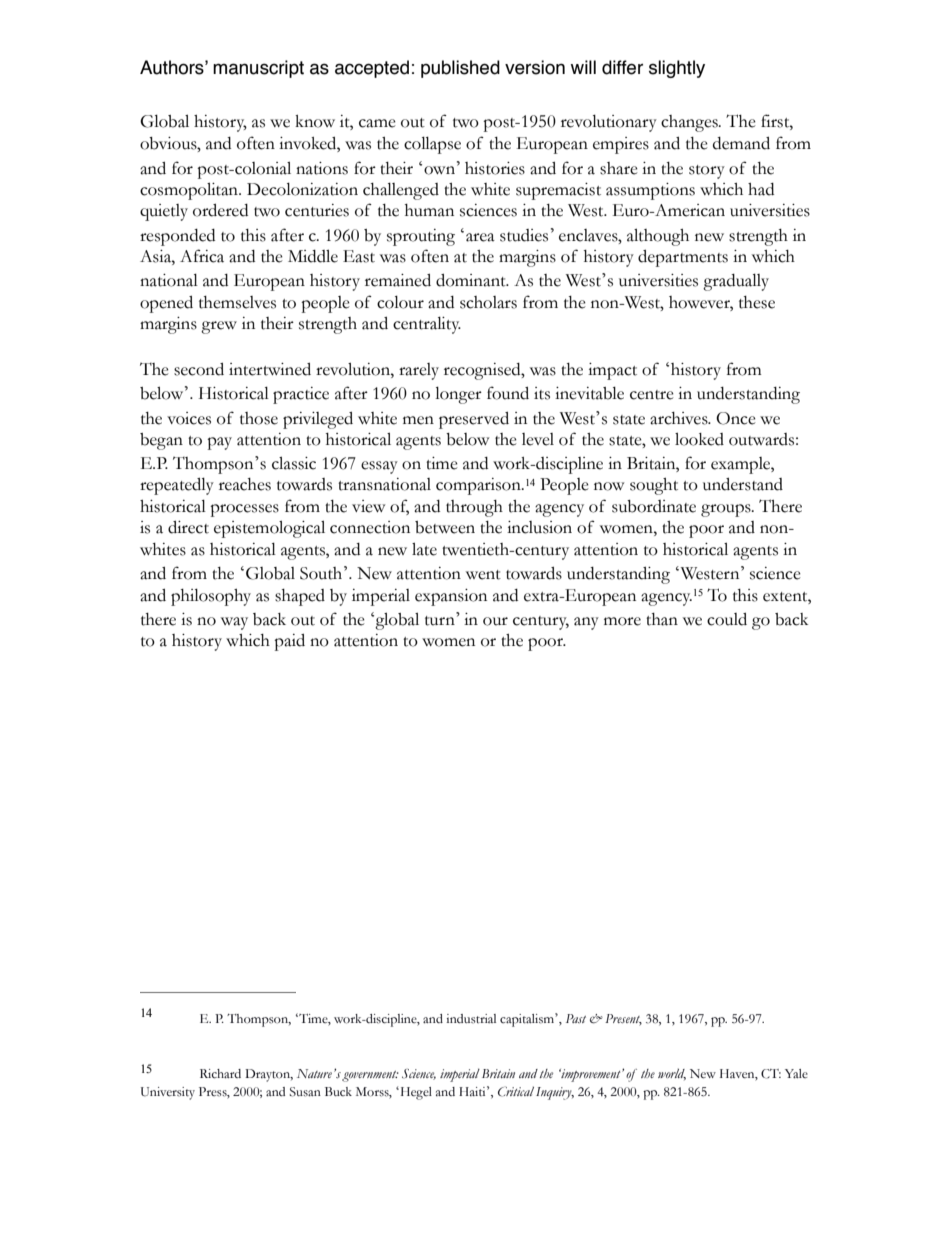 This document has width=952, height=1233. What do you see at coordinates (211, 597) in the document?
I see `philosophy` at bounding box center [211, 597].
